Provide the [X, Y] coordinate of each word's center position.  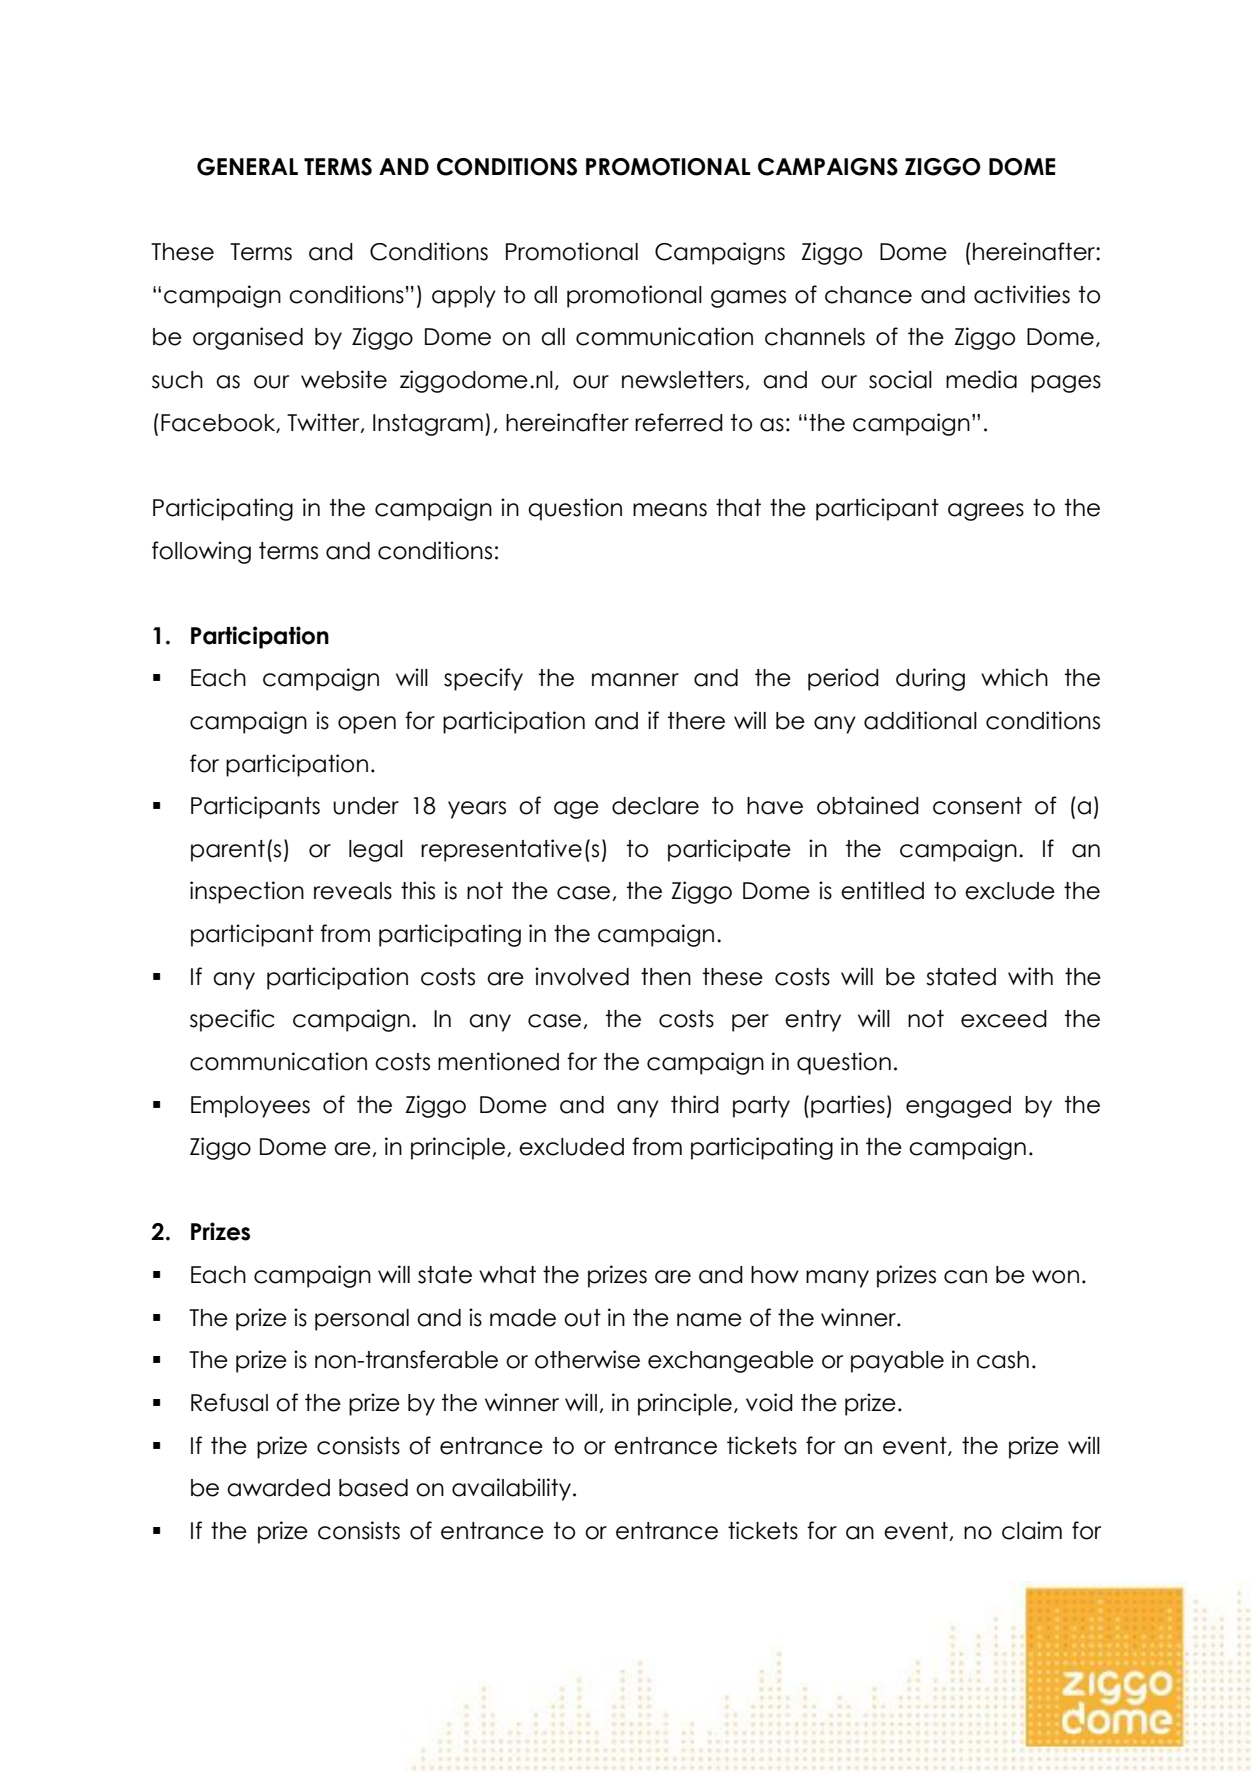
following [201, 552]
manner [635, 680]
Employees [250, 1107]
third [695, 1104]
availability [511, 1489]
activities [1022, 294]
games [748, 299]
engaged [958, 1107]
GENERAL [247, 167]
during [930, 679]
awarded [278, 1488]
